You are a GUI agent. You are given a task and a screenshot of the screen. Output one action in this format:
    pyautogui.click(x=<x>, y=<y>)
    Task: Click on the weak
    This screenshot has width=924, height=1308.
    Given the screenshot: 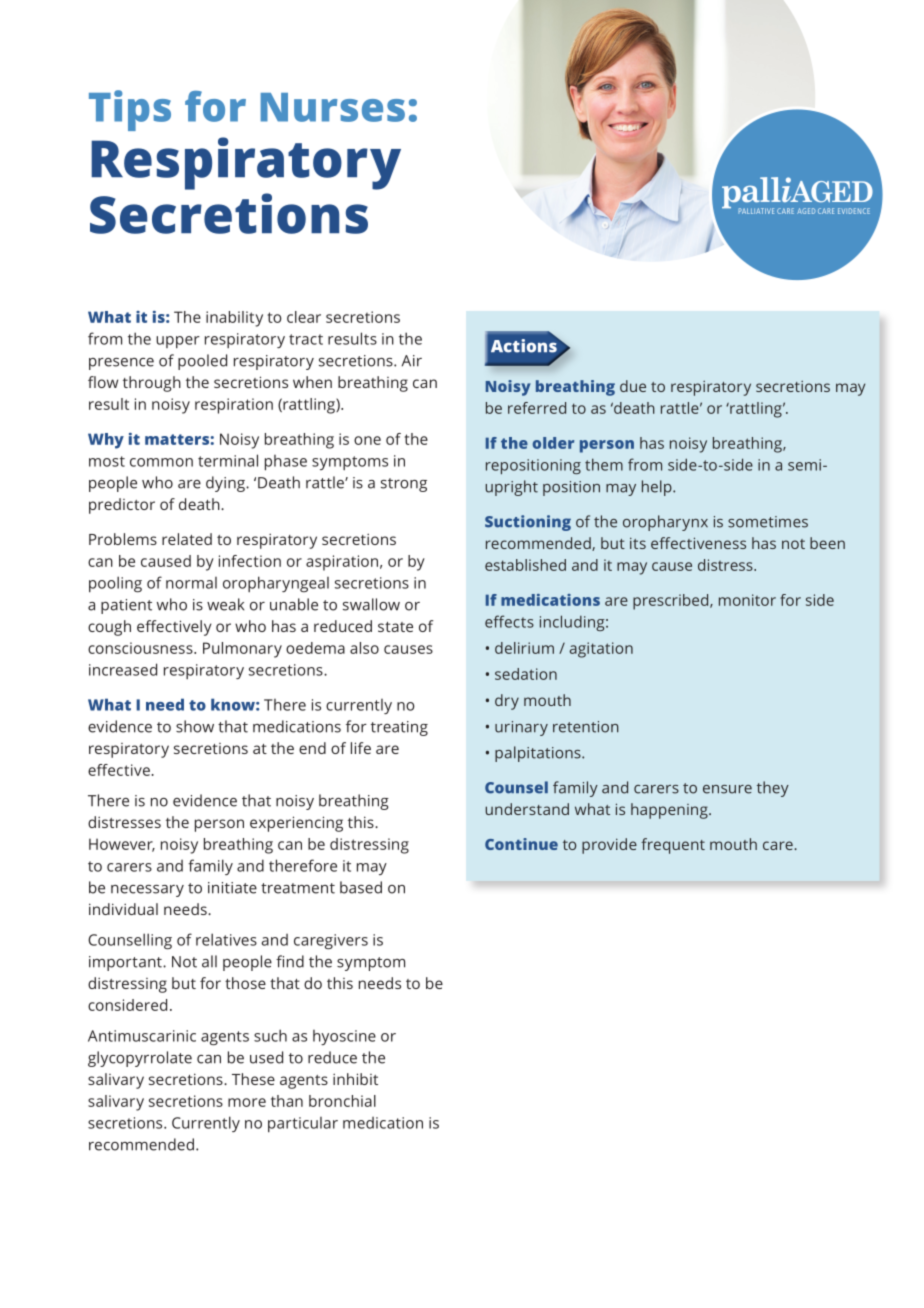 What is the action you would take?
    pyautogui.click(x=225, y=604)
